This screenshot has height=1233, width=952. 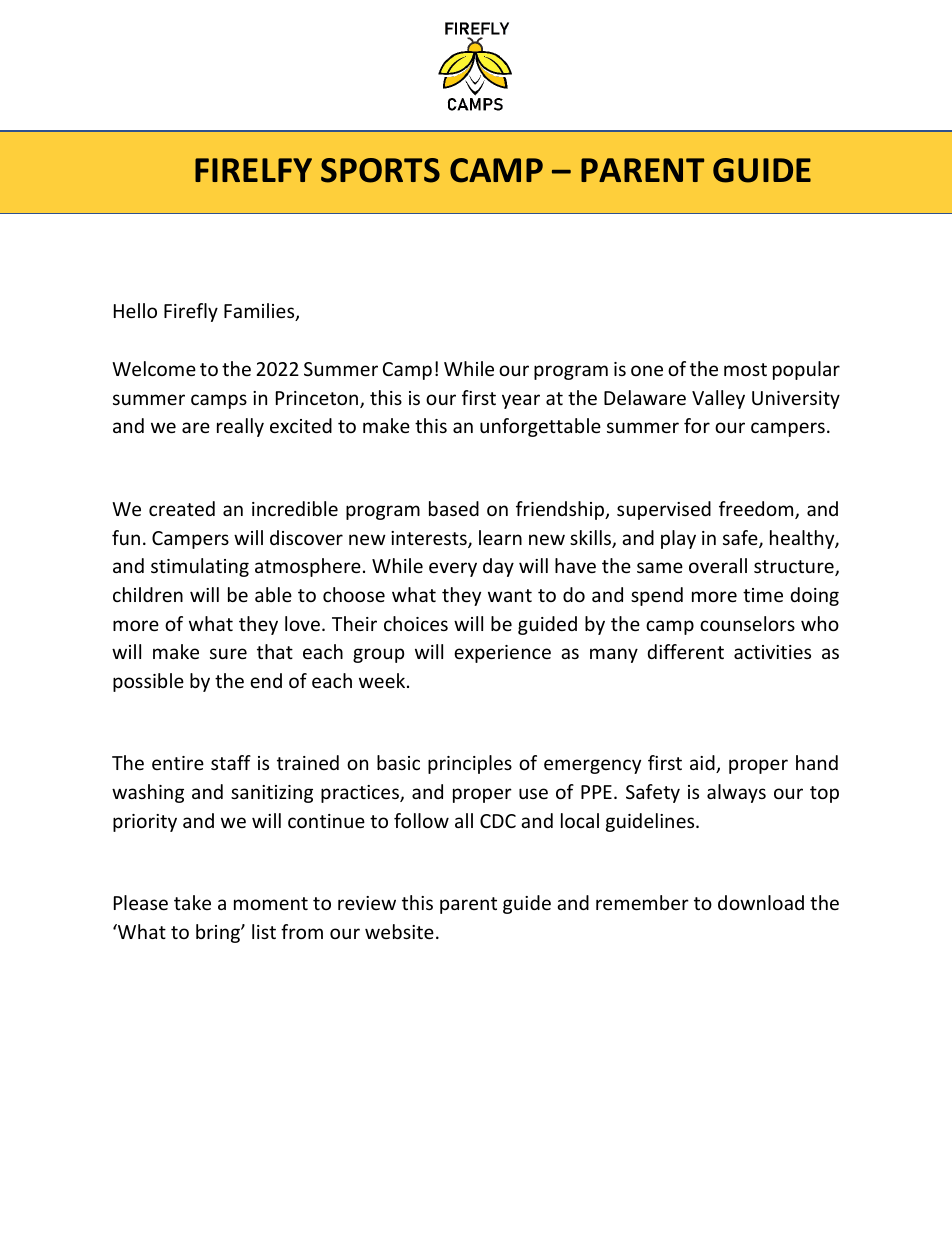 I want to click on most, so click(x=745, y=369).
